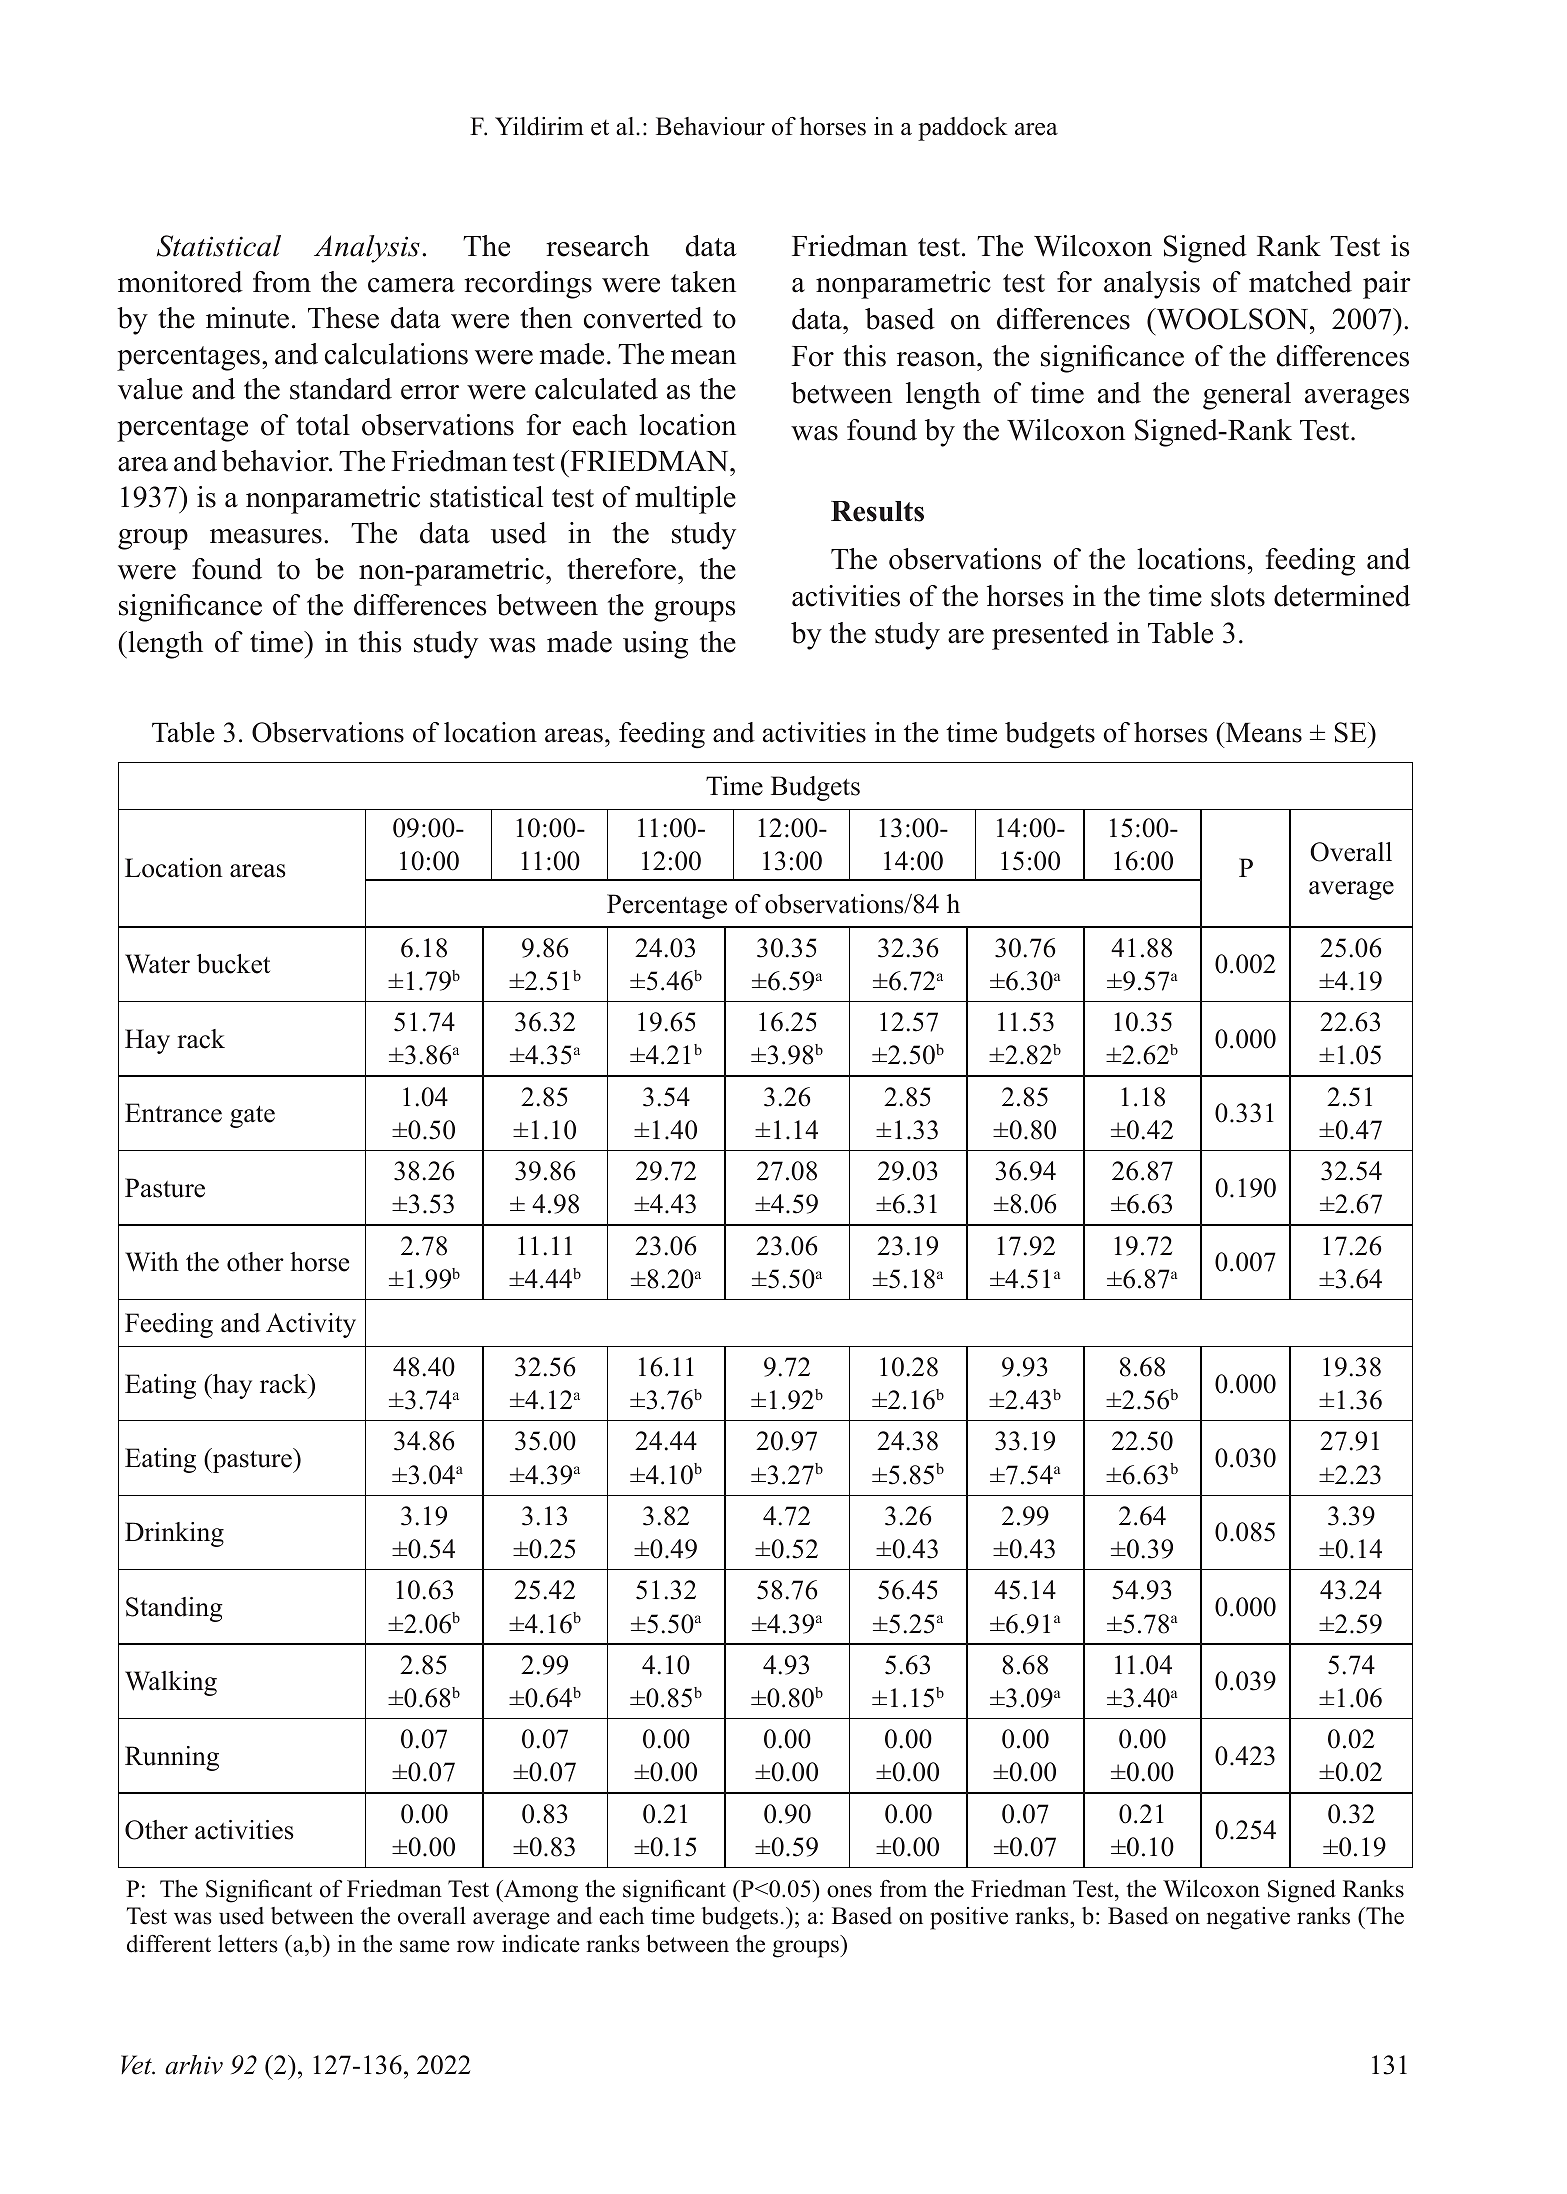 The image size is (1567, 2194). Describe the element at coordinates (849, 1891) in the document. I see `ones` at that location.
